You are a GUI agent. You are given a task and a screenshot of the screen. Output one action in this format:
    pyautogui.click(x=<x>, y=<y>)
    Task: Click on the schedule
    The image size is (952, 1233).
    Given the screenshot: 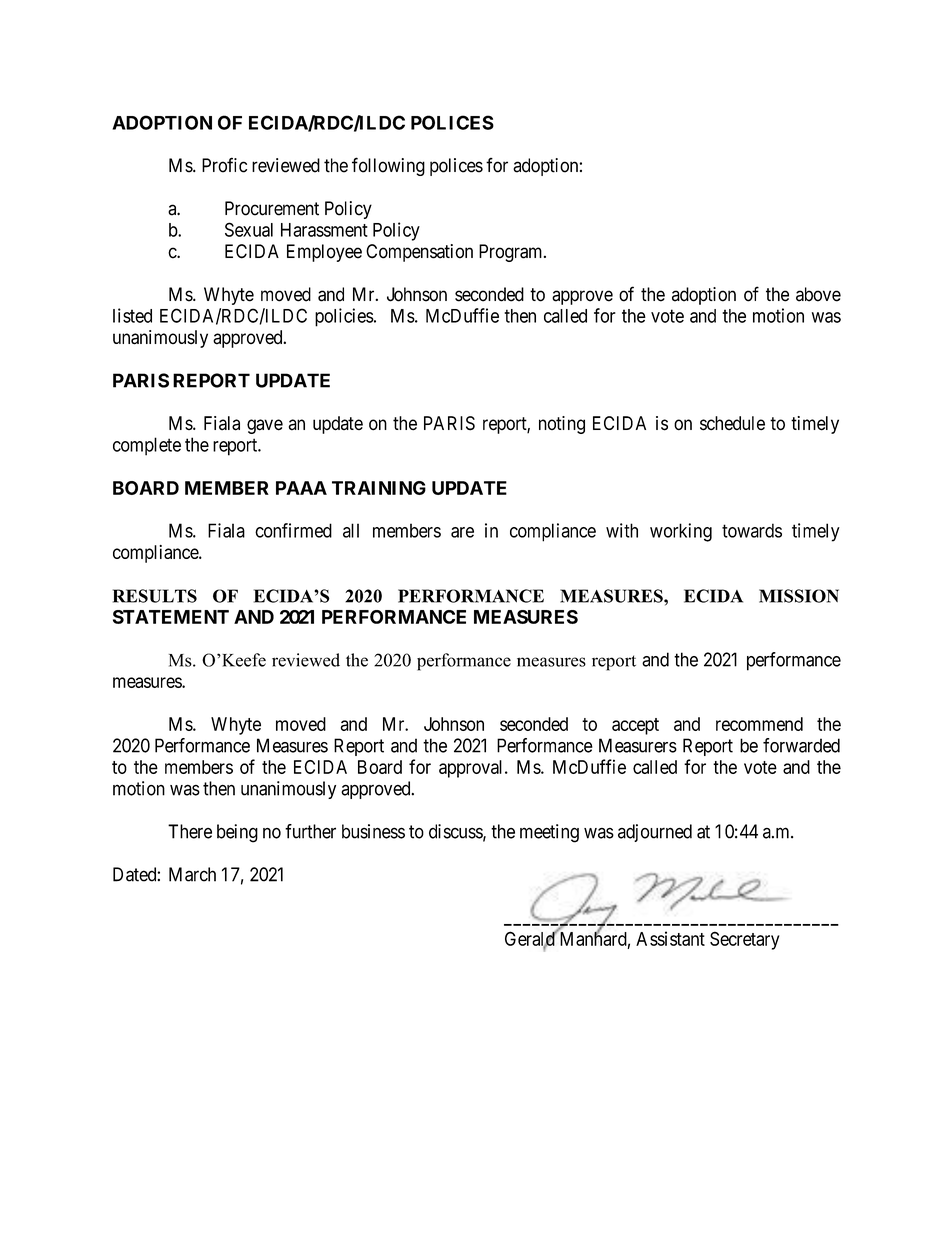 What is the action you would take?
    pyautogui.click(x=732, y=423)
